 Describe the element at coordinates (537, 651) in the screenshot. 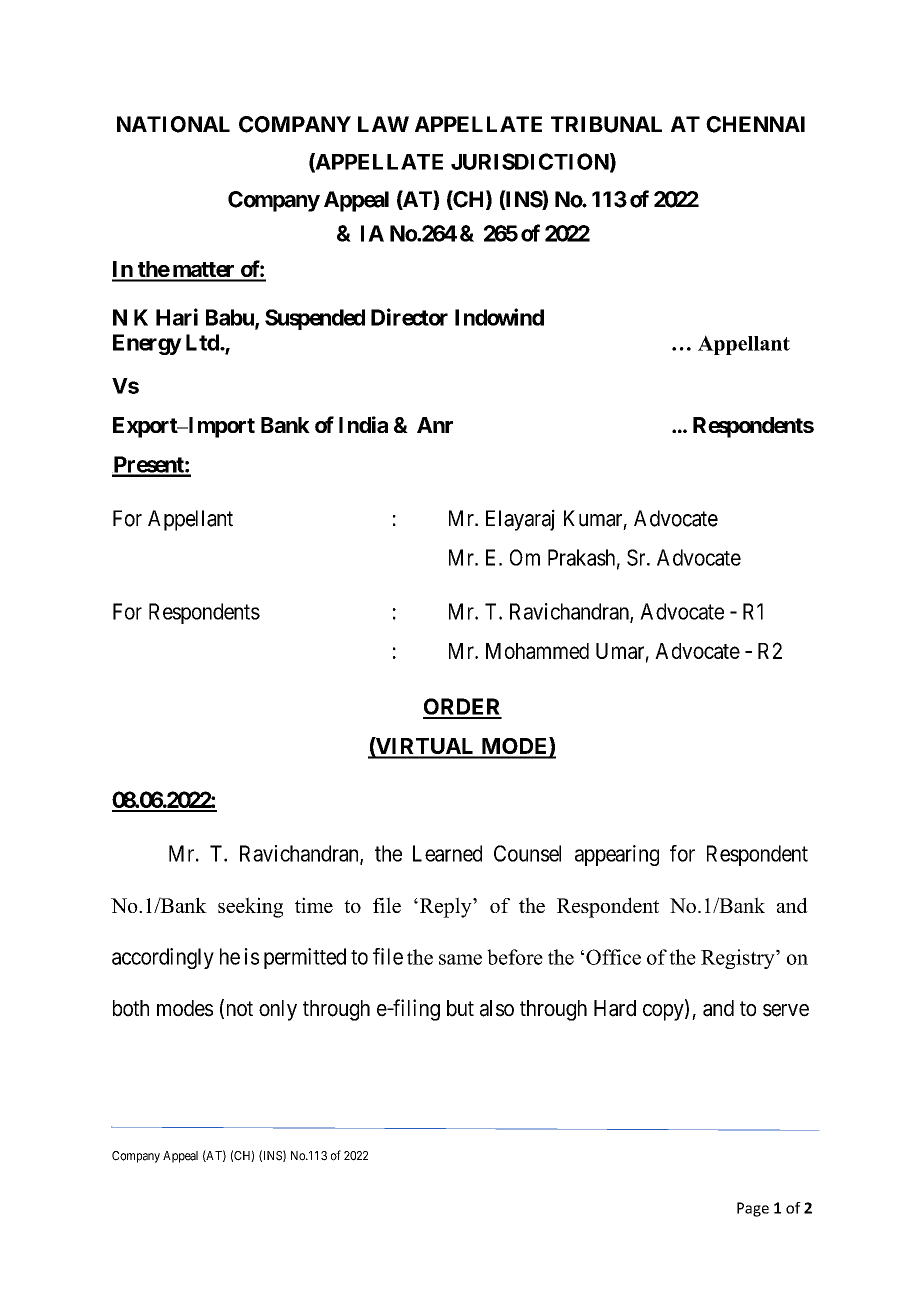

I see `Mohammed` at that location.
